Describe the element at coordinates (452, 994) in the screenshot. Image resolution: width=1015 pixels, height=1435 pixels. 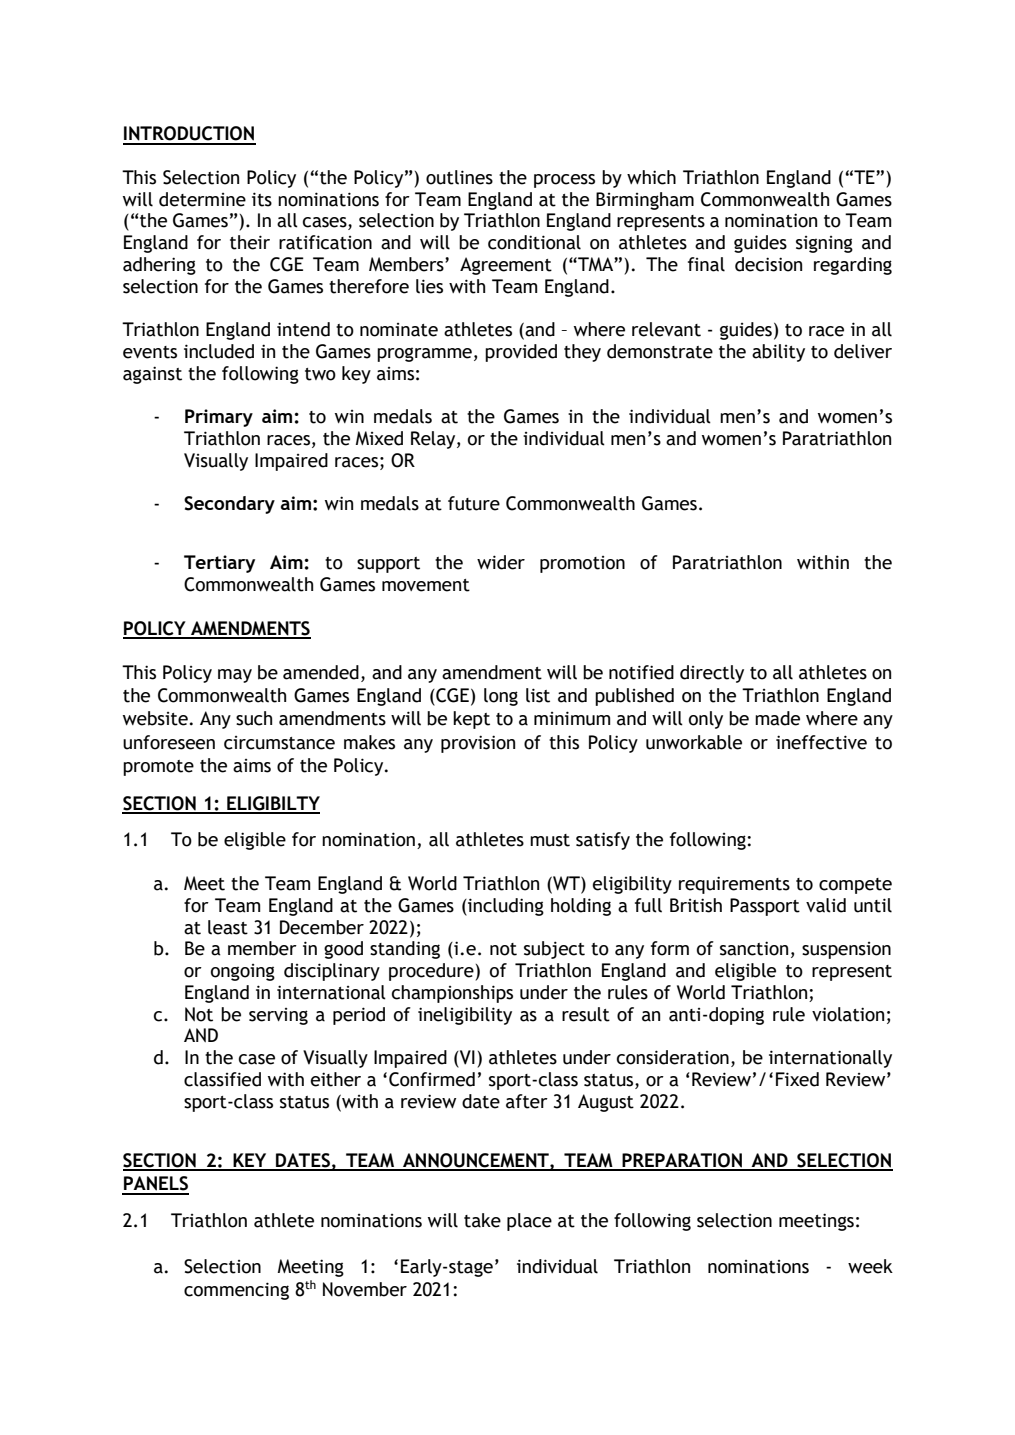
I see `championships` at that location.
